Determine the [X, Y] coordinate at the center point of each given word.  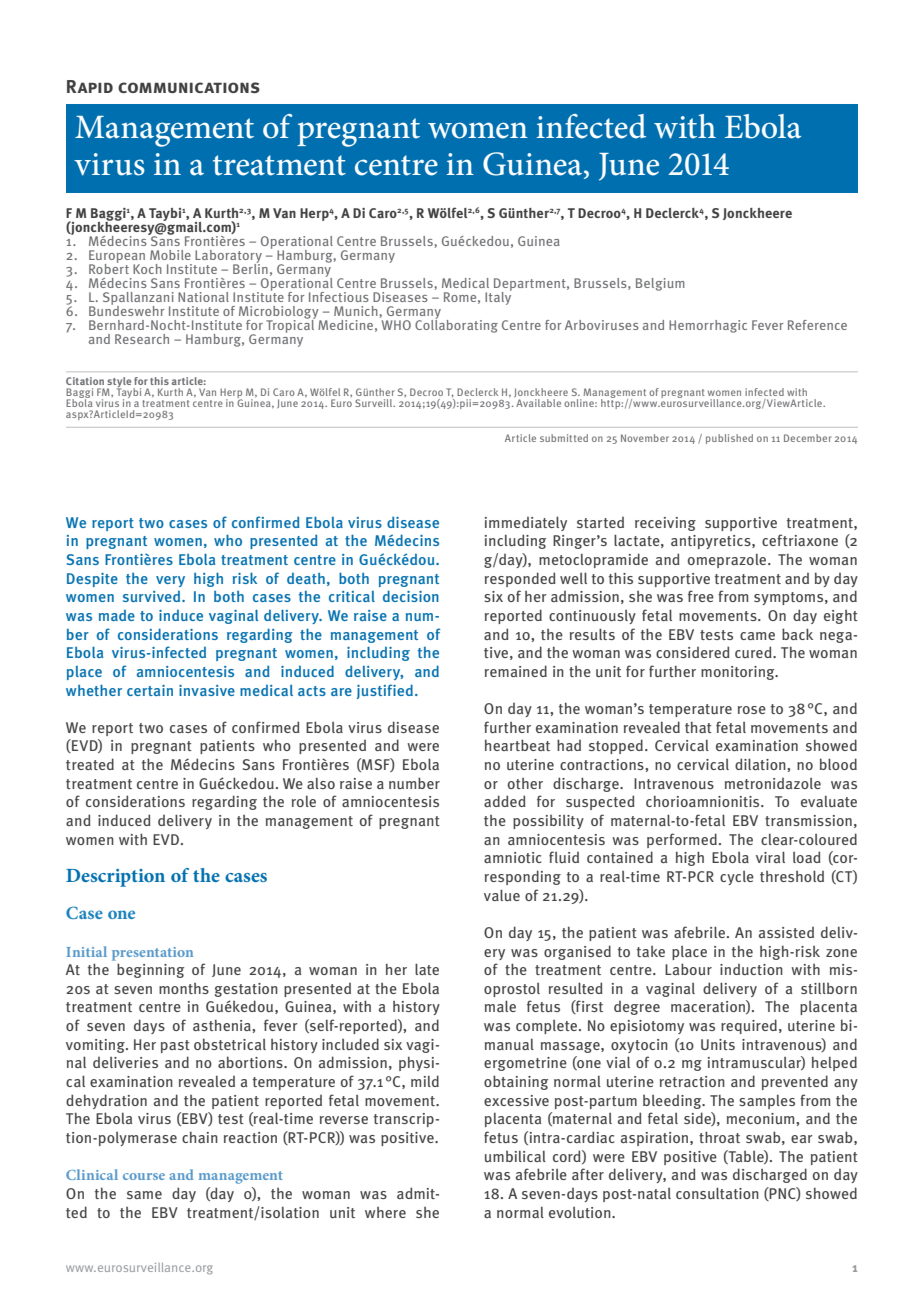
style [120, 383]
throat [719, 1137]
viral [770, 857]
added [505, 801]
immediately [526, 523]
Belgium [660, 284]
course [144, 1176]
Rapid [90, 86]
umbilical [515, 1156]
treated [90, 764]
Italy [498, 297]
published [729, 439]
